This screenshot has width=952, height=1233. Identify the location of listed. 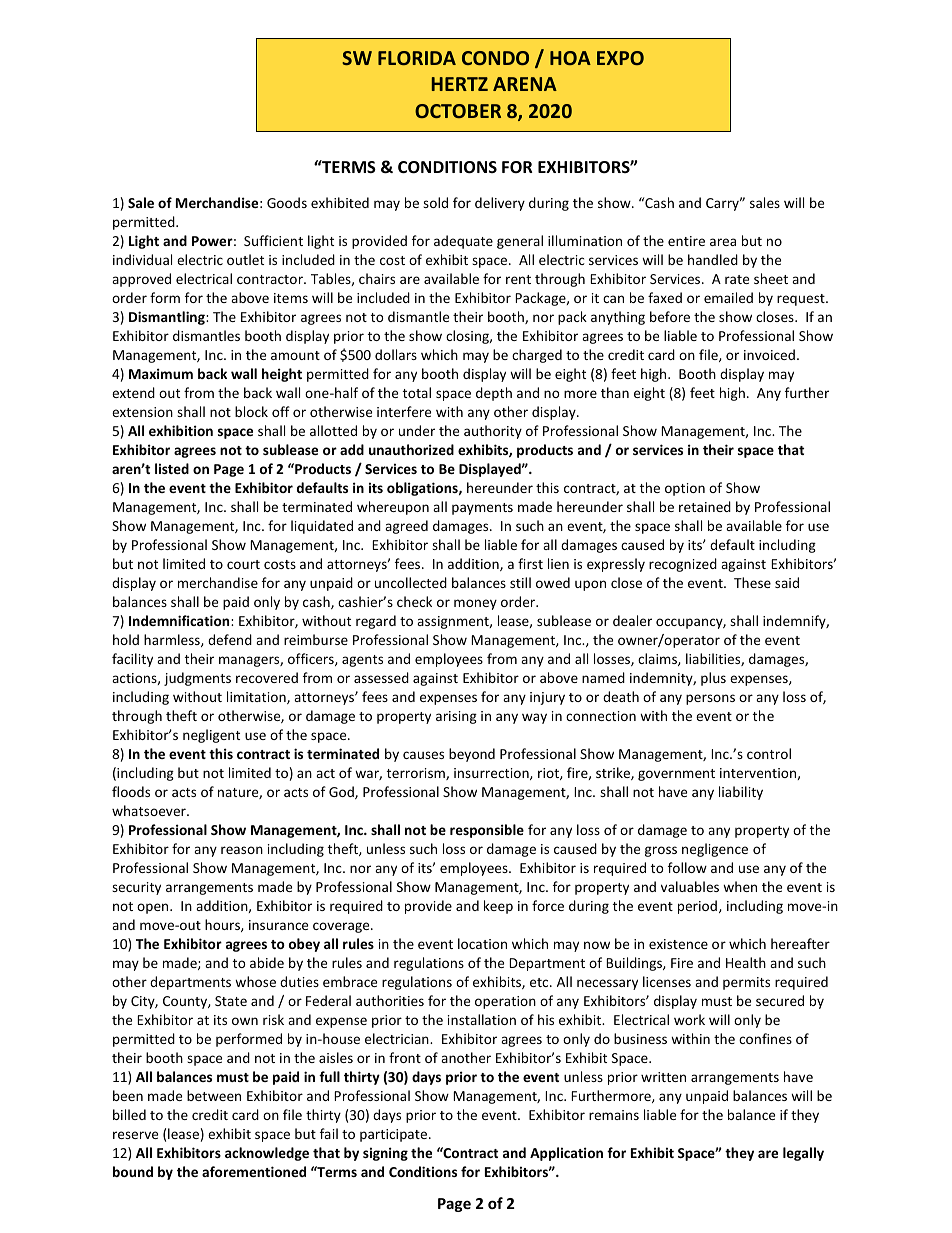
(172, 468).
